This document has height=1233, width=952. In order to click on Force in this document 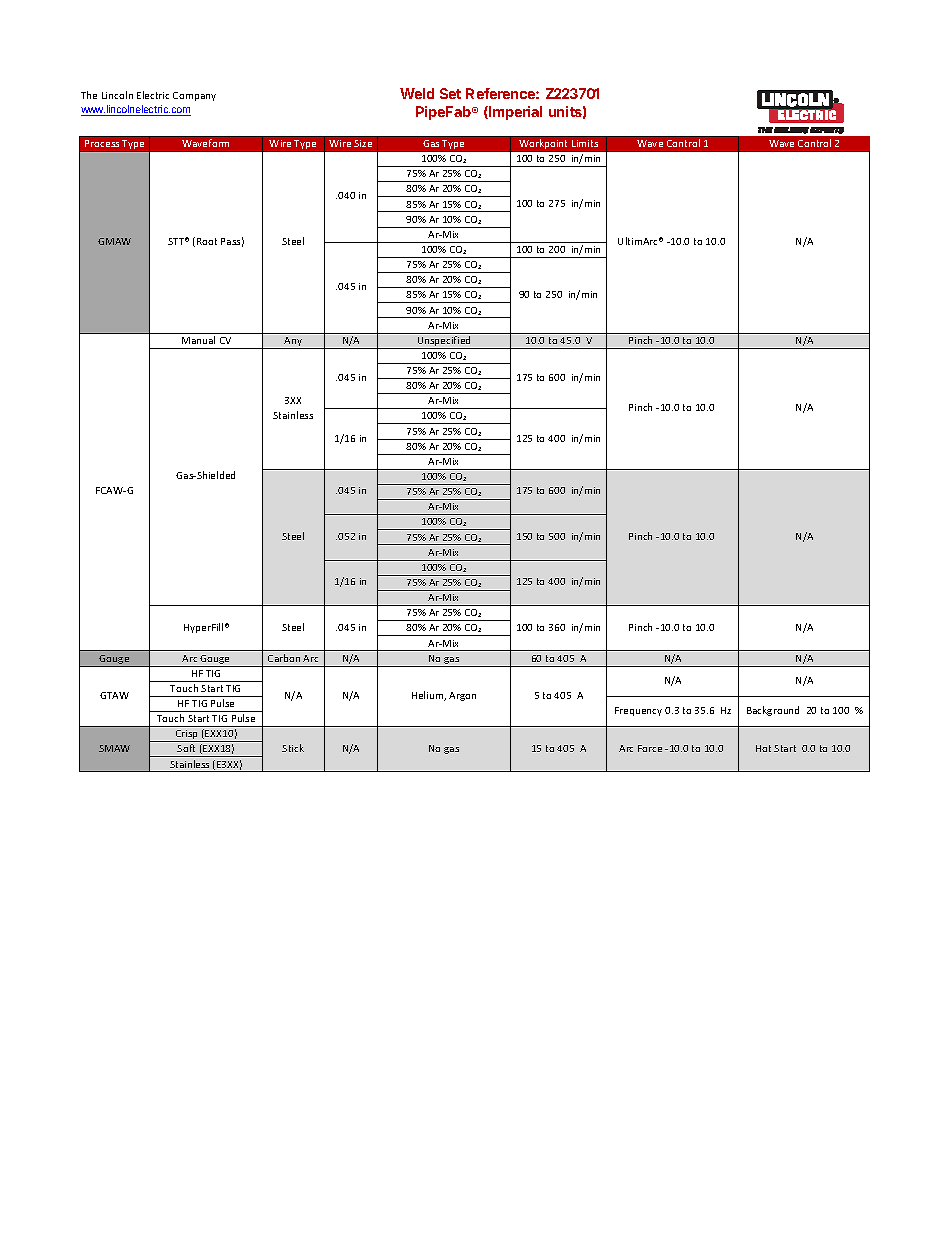, I will do `click(650, 748)`.
